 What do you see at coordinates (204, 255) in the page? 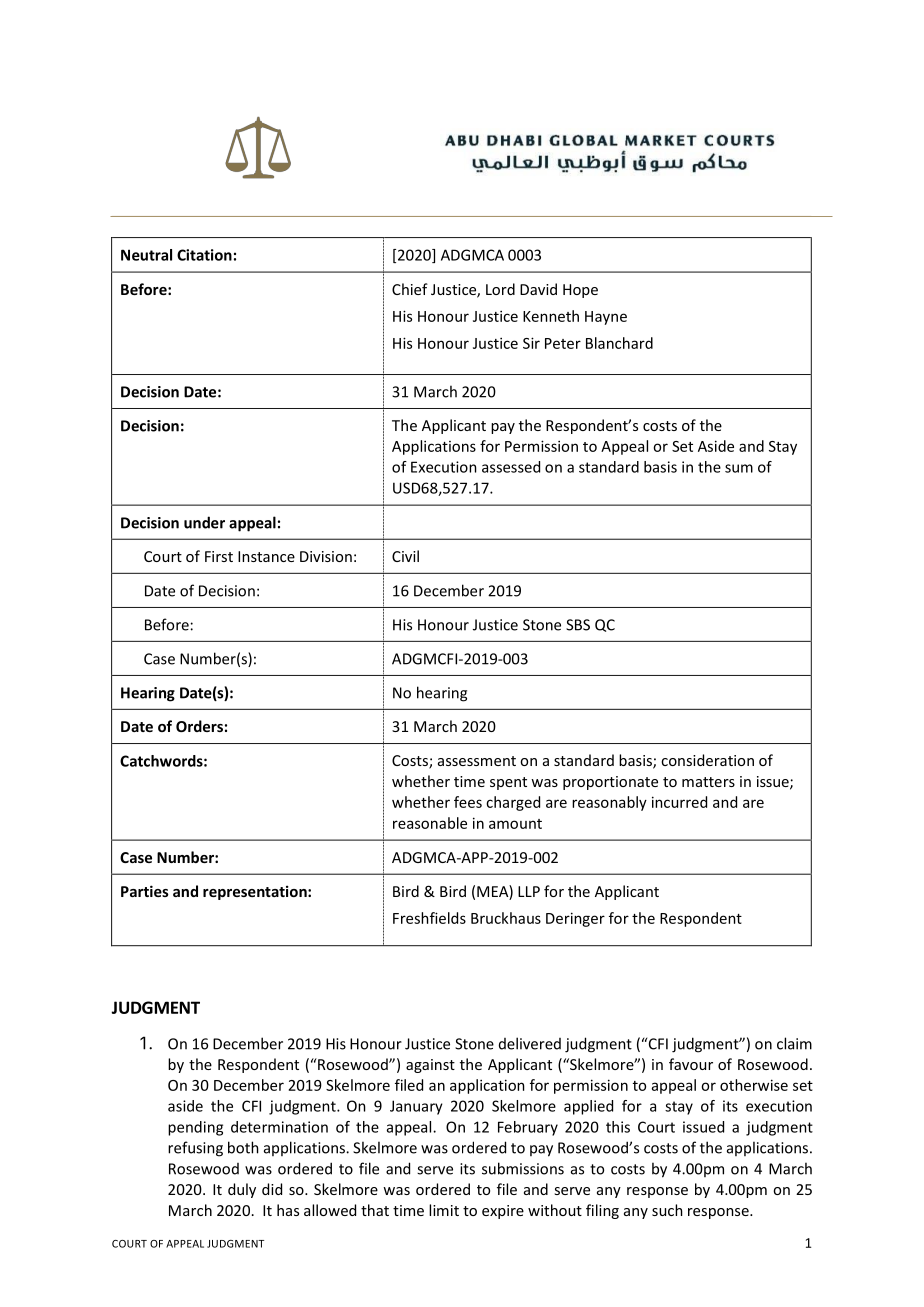
I see `Citation` at bounding box center [204, 255].
